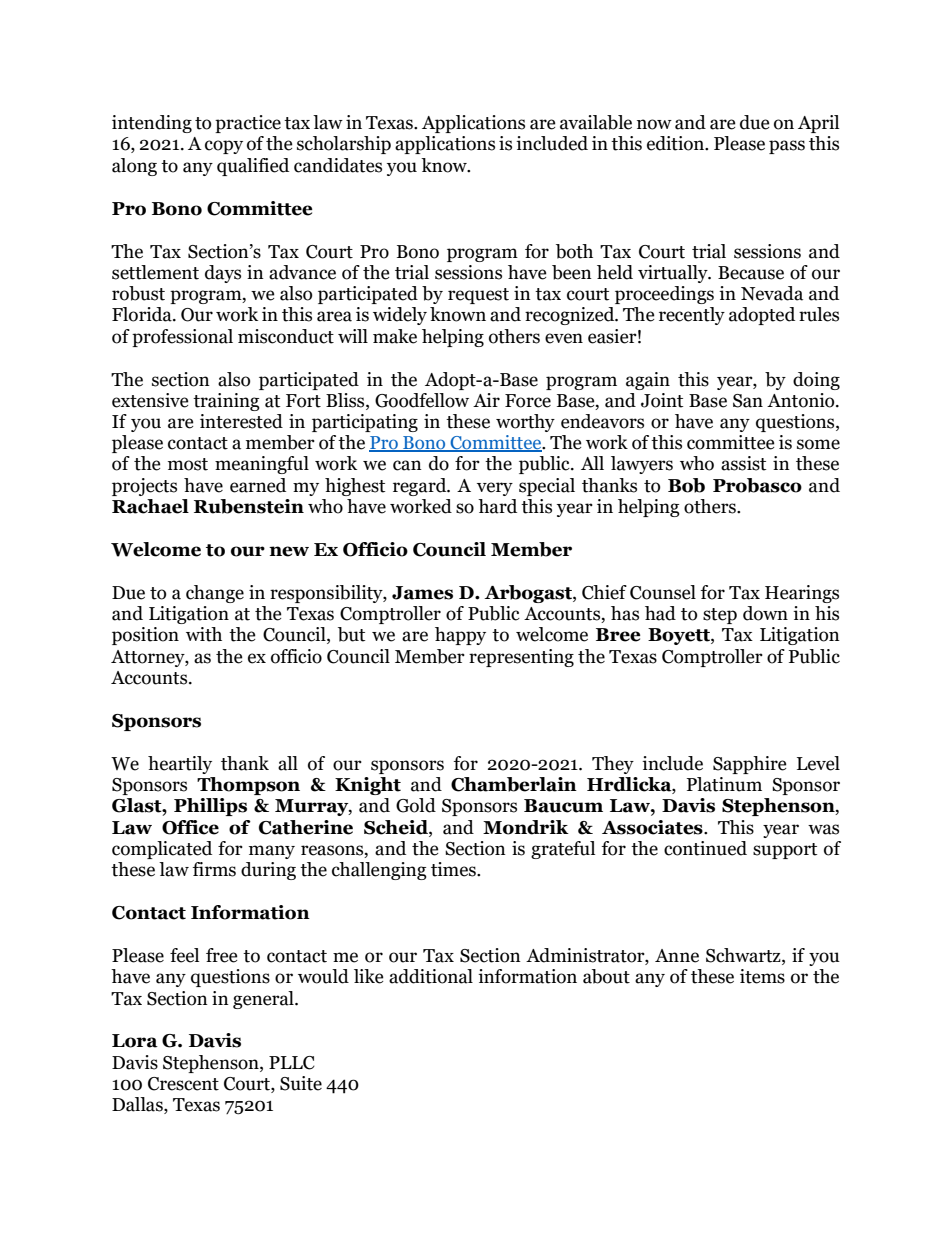 This screenshot has width=952, height=1233. What do you see at coordinates (226, 402) in the screenshot?
I see `training` at bounding box center [226, 402].
